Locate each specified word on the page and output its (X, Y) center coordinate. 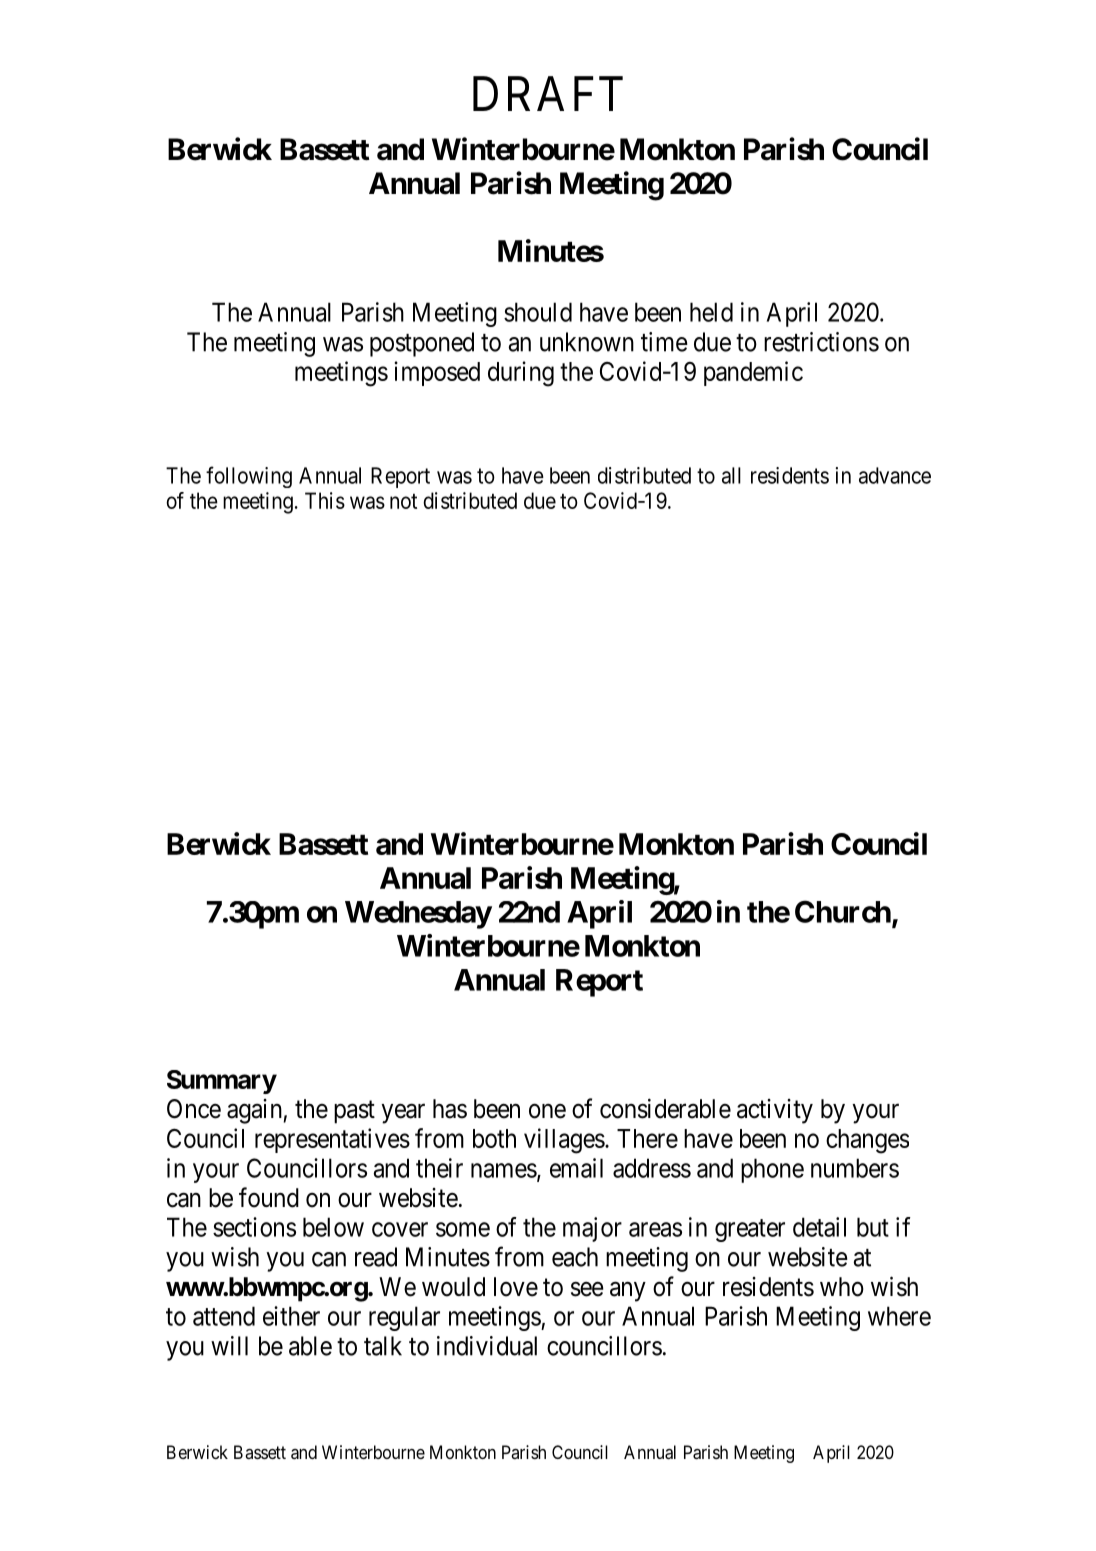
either (291, 1316)
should (538, 312)
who (842, 1287)
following (249, 477)
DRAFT (548, 93)
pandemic (753, 373)
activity (775, 1111)
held (711, 312)
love (516, 1287)
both (494, 1138)
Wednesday (418, 915)
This (325, 500)
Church (843, 911)
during (521, 374)
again (254, 1111)
